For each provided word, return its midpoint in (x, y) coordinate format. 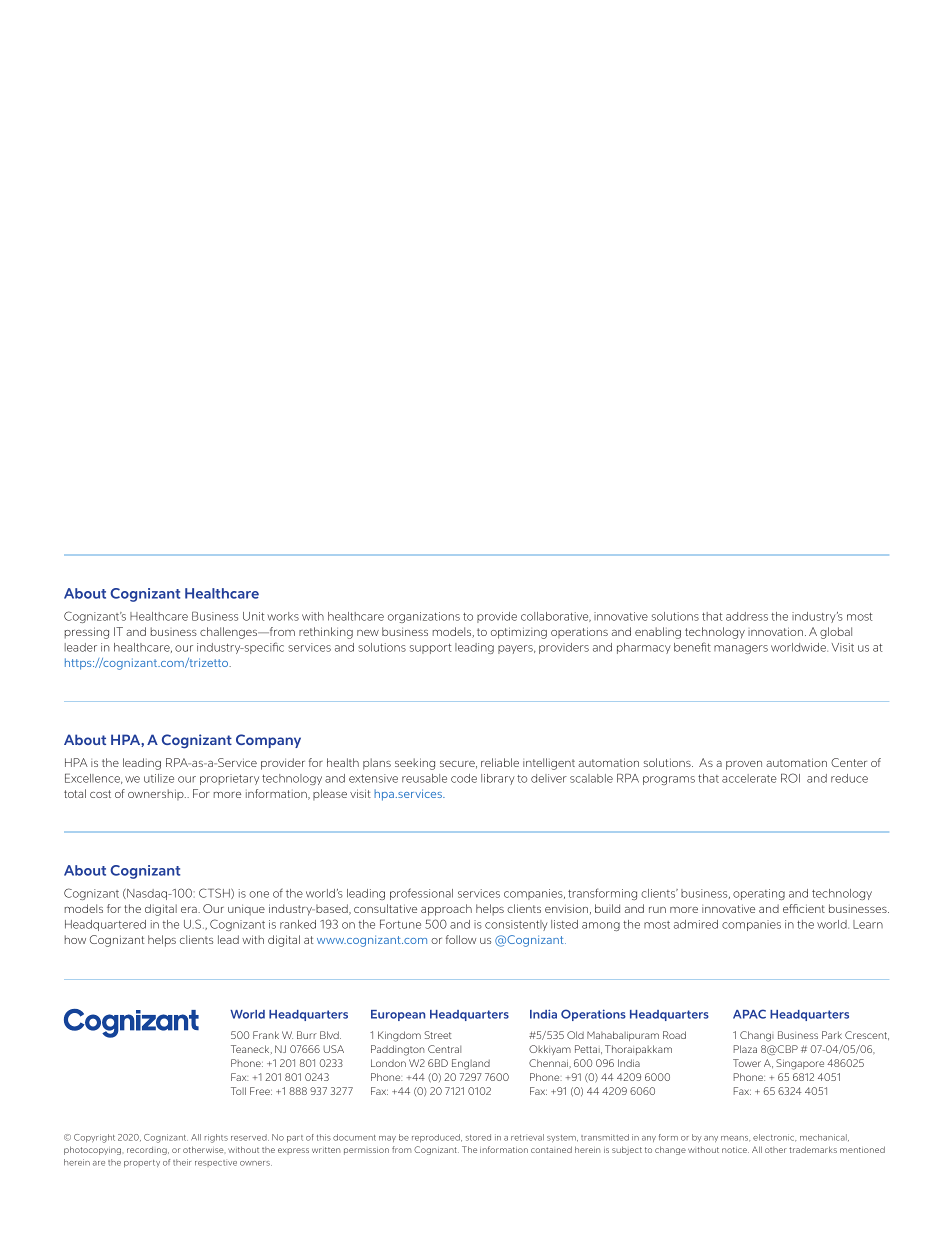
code (464, 778)
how (75, 939)
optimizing (519, 633)
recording (148, 1151)
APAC (749, 1014)
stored (478, 1137)
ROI (790, 778)
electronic (774, 1138)
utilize (159, 778)
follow (461, 939)
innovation (775, 631)
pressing (87, 633)
